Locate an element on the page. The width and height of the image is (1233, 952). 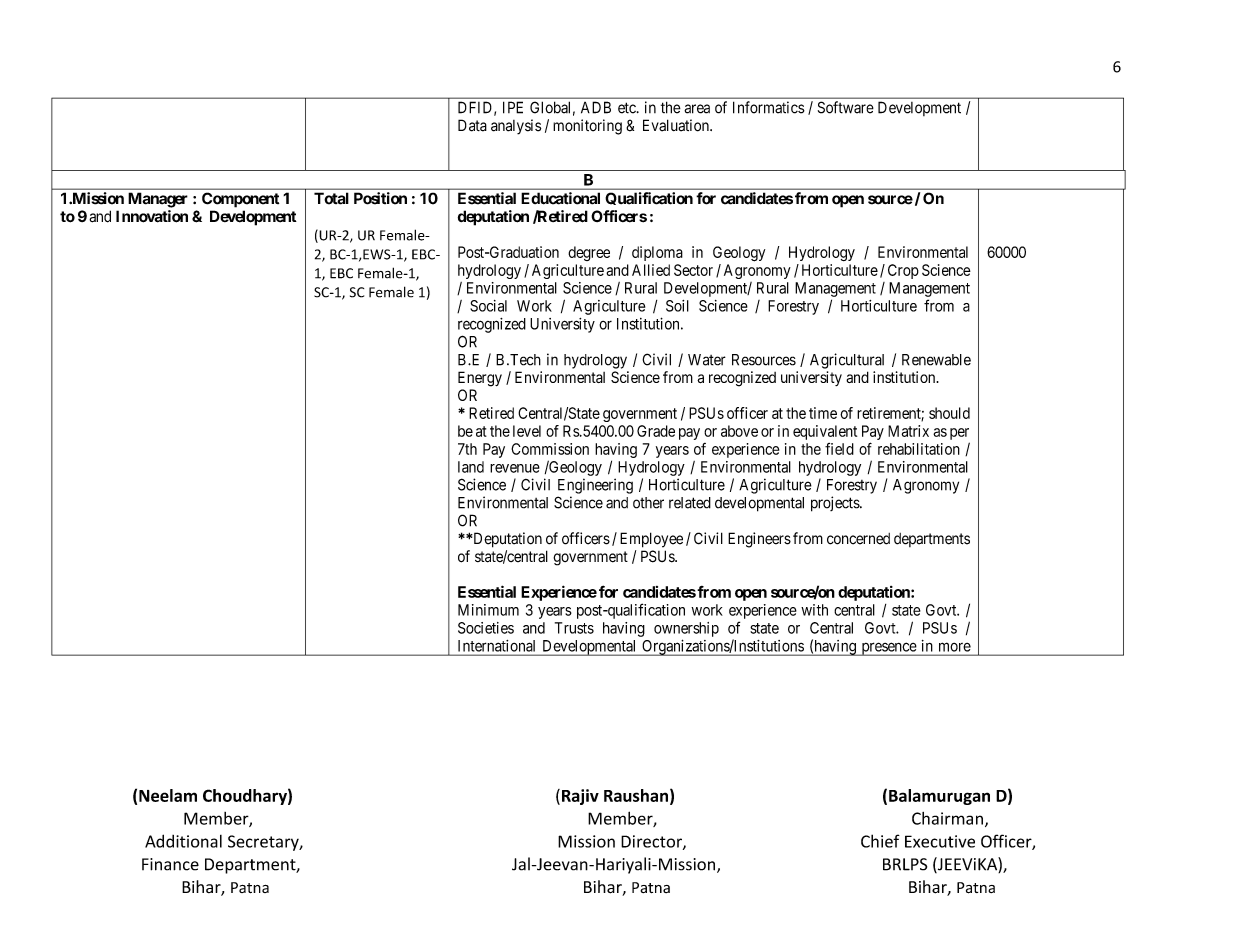
Total is located at coordinates (331, 198).
